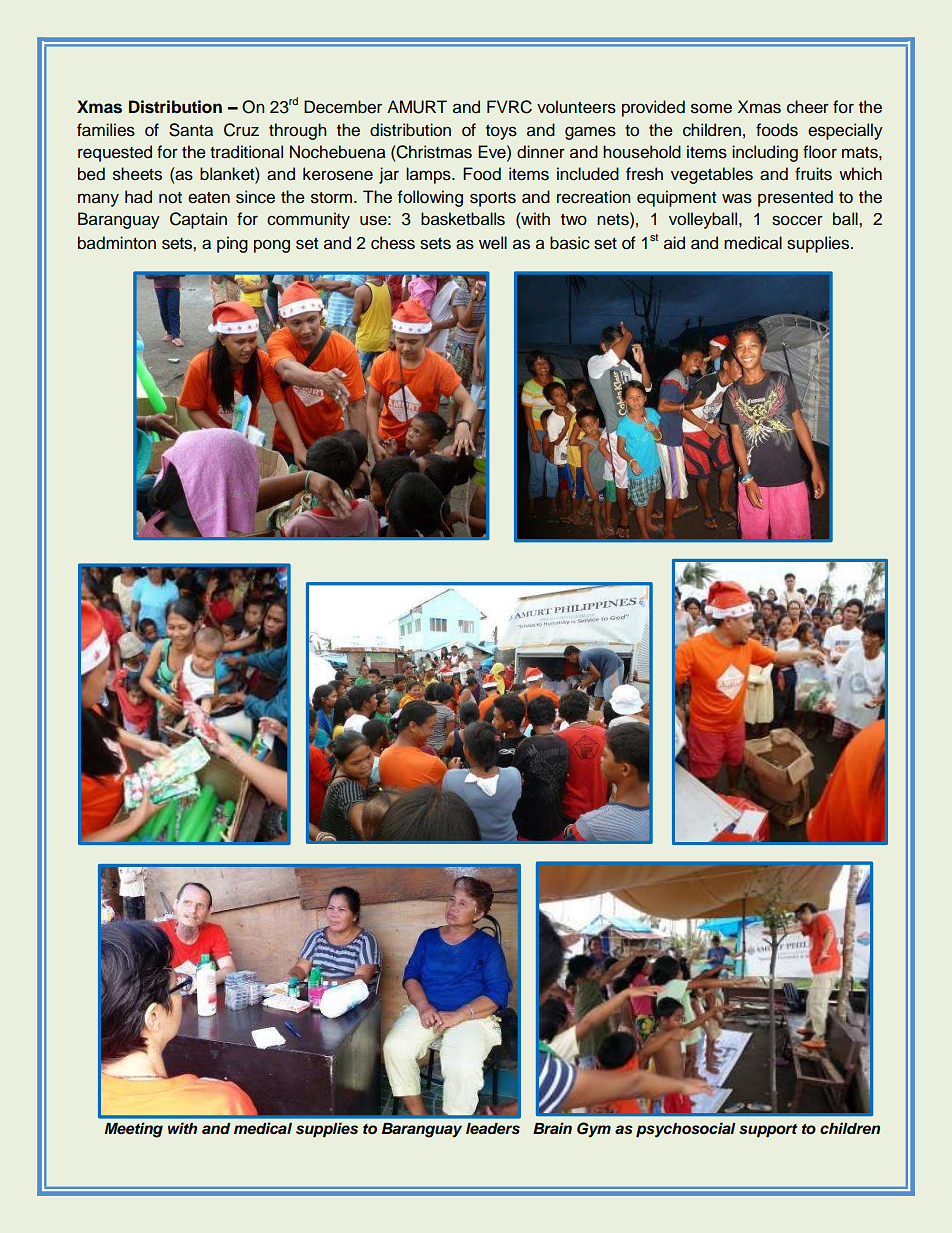  I want to click on psychosocial, so click(686, 1130).
